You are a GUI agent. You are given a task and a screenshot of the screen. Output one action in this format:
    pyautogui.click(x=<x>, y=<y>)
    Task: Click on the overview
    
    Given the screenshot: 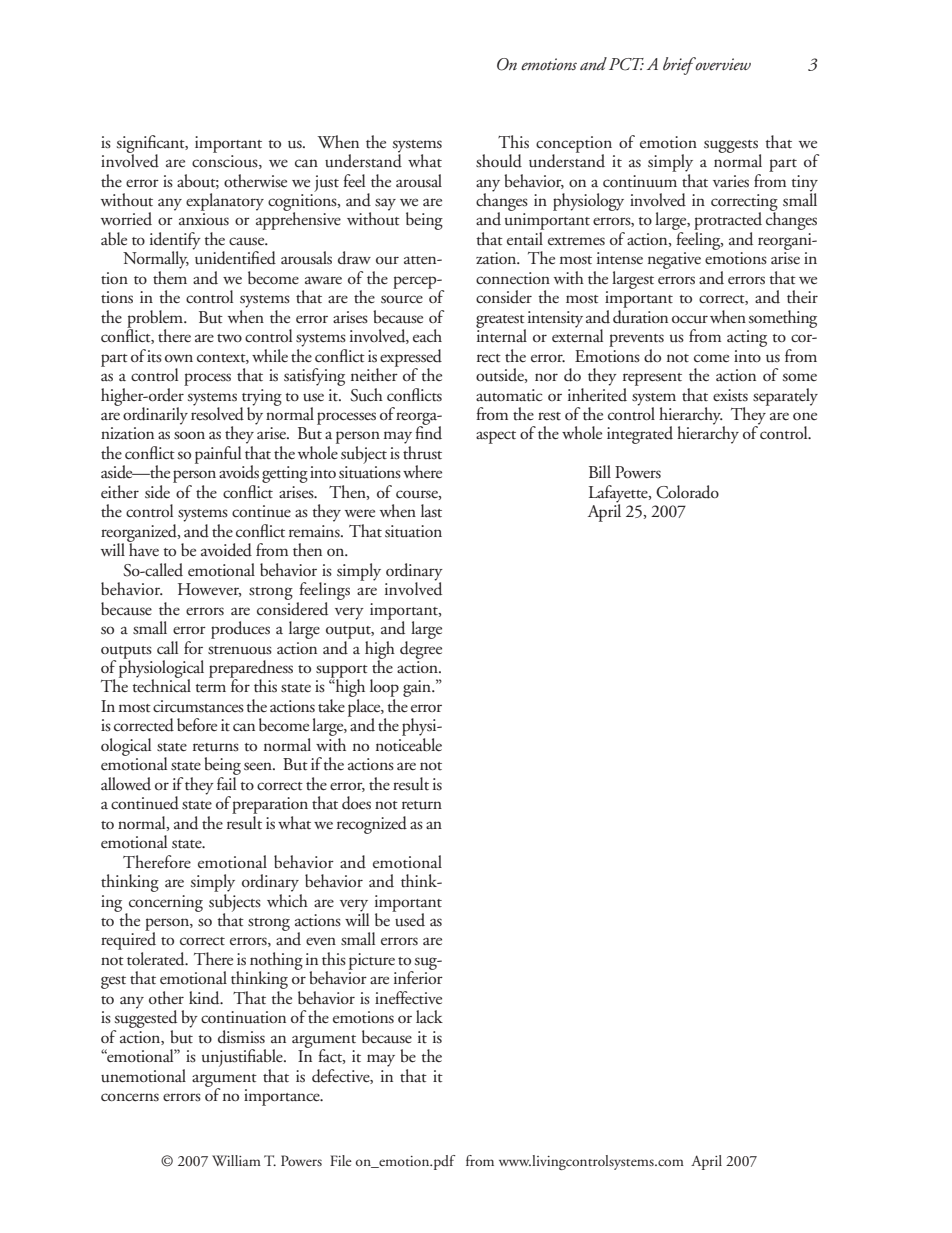 What is the action you would take?
    pyautogui.click(x=722, y=64)
